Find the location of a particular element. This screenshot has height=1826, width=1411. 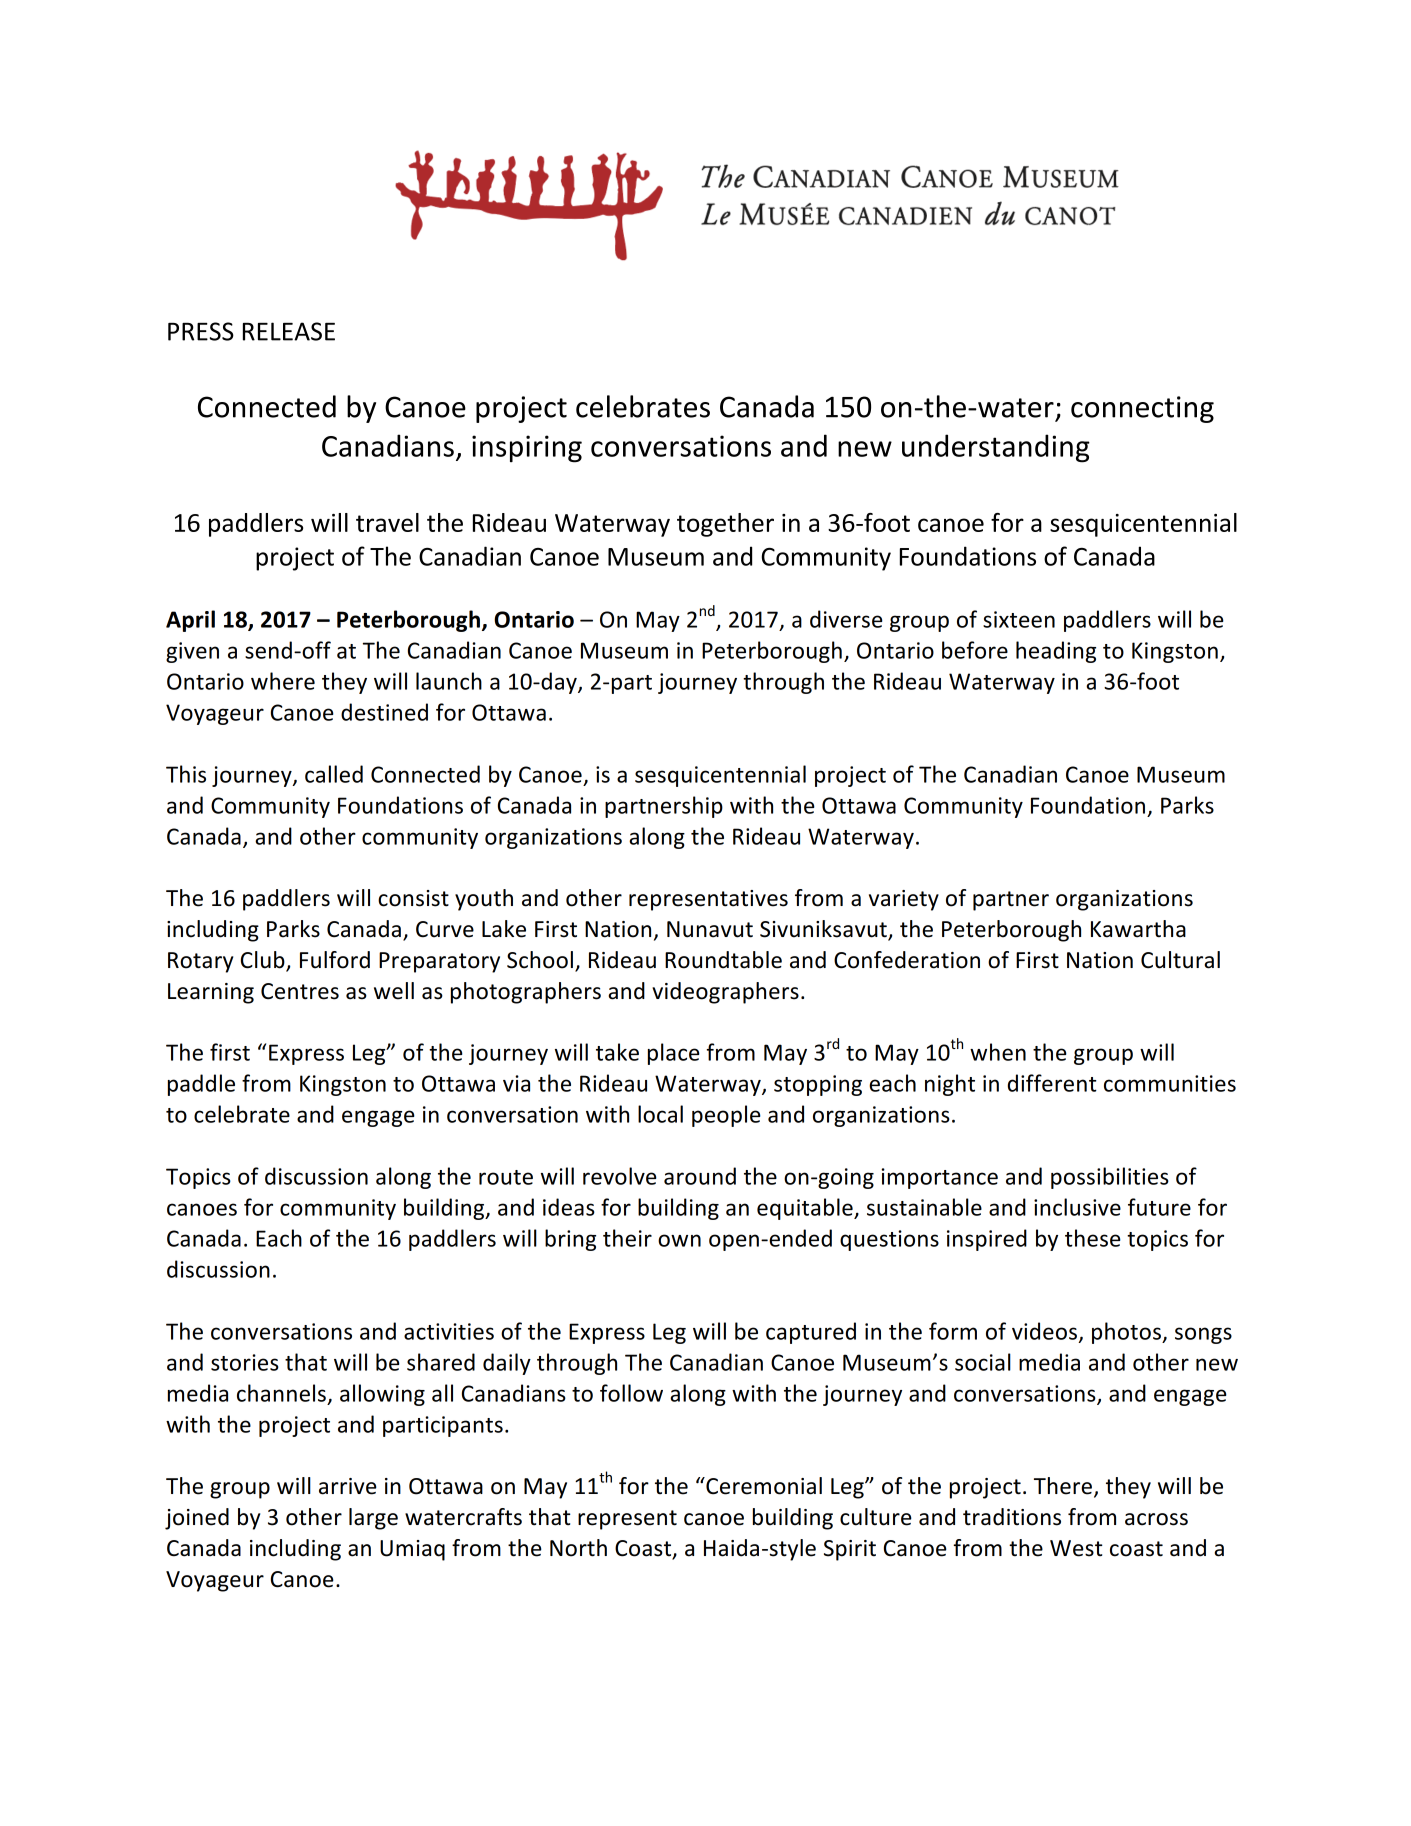

RELEASE is located at coordinates (289, 331).
